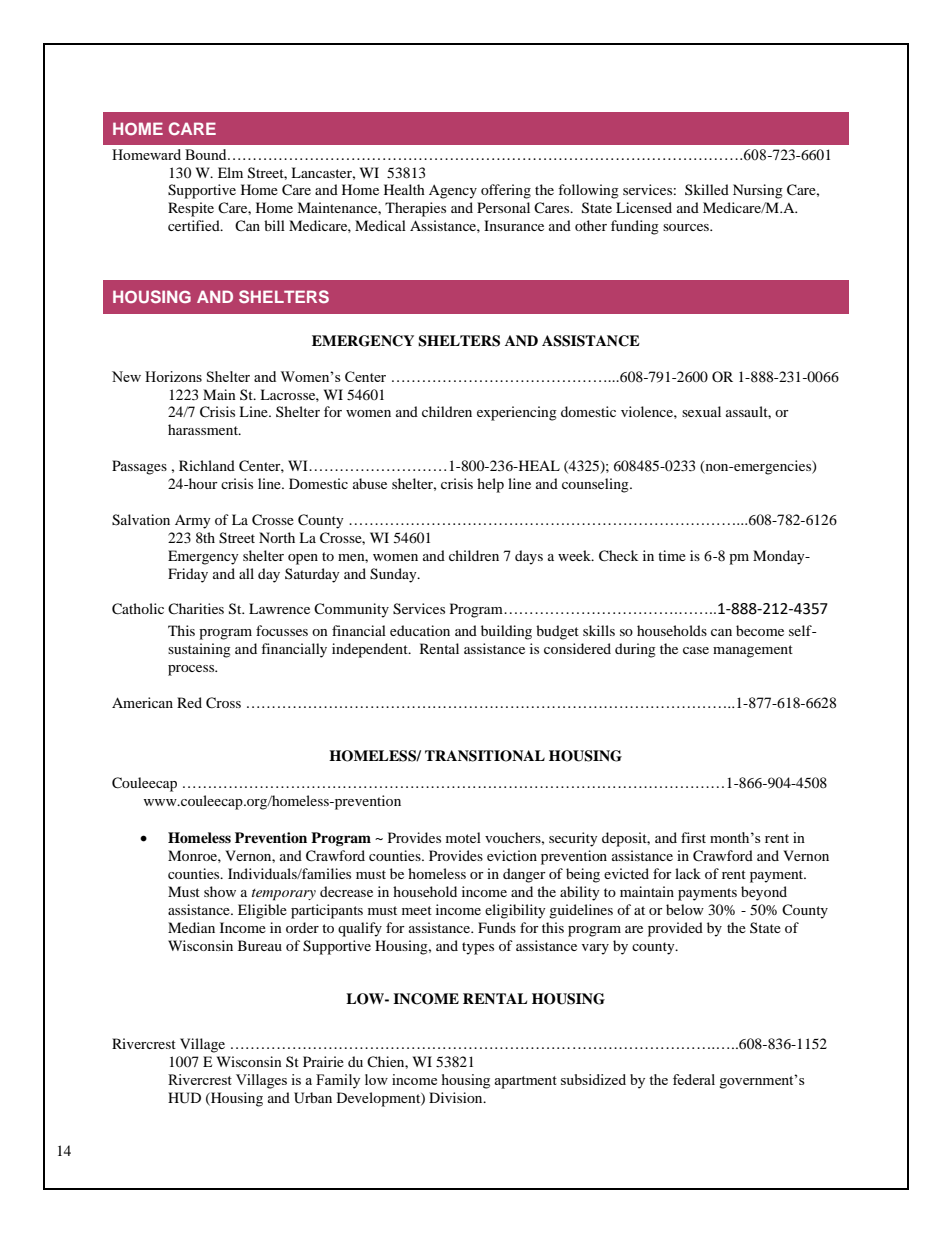 This screenshot has height=1233, width=952. I want to click on Charities, so click(196, 608).
